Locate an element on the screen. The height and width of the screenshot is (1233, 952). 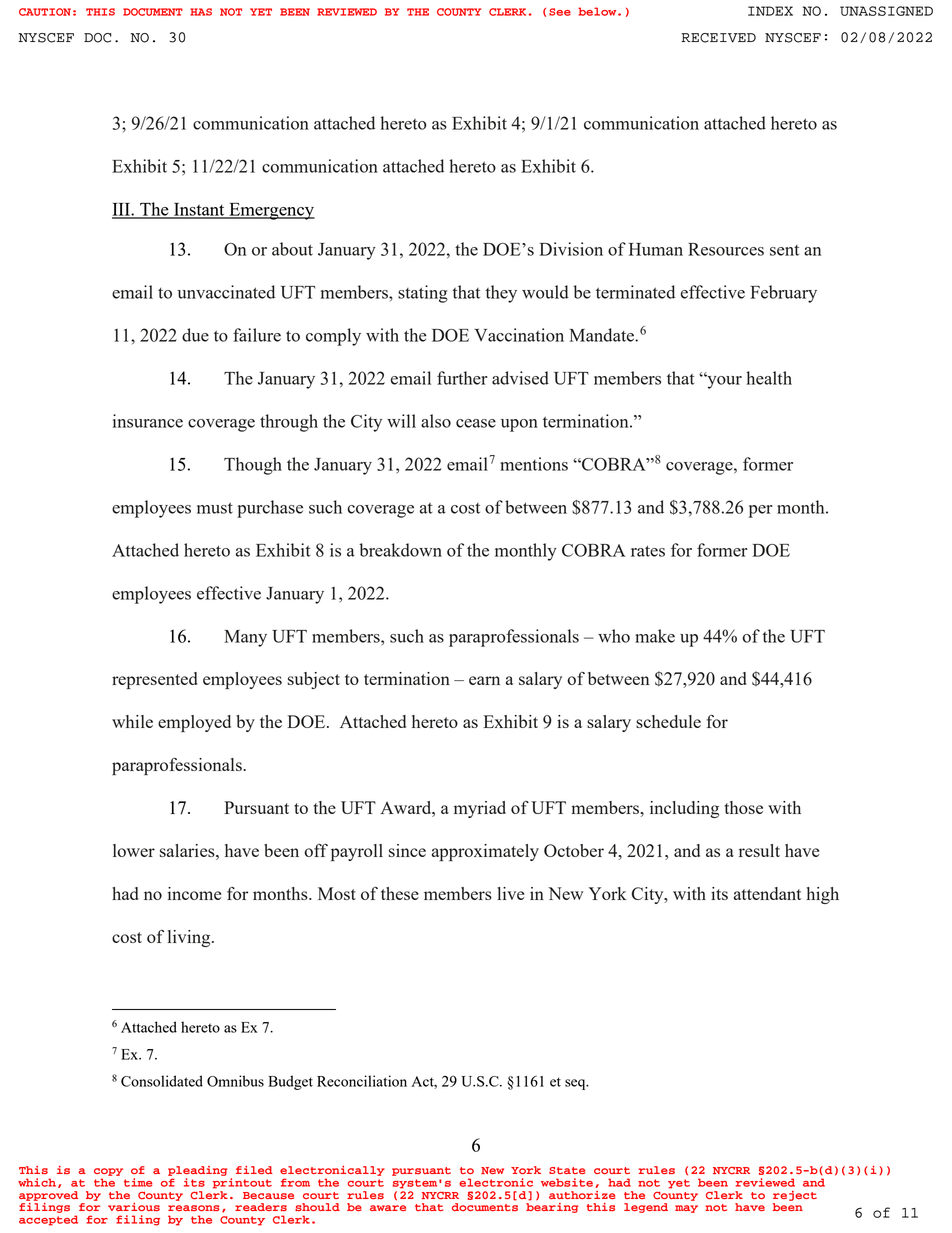
aware is located at coordinates (388, 1208).
